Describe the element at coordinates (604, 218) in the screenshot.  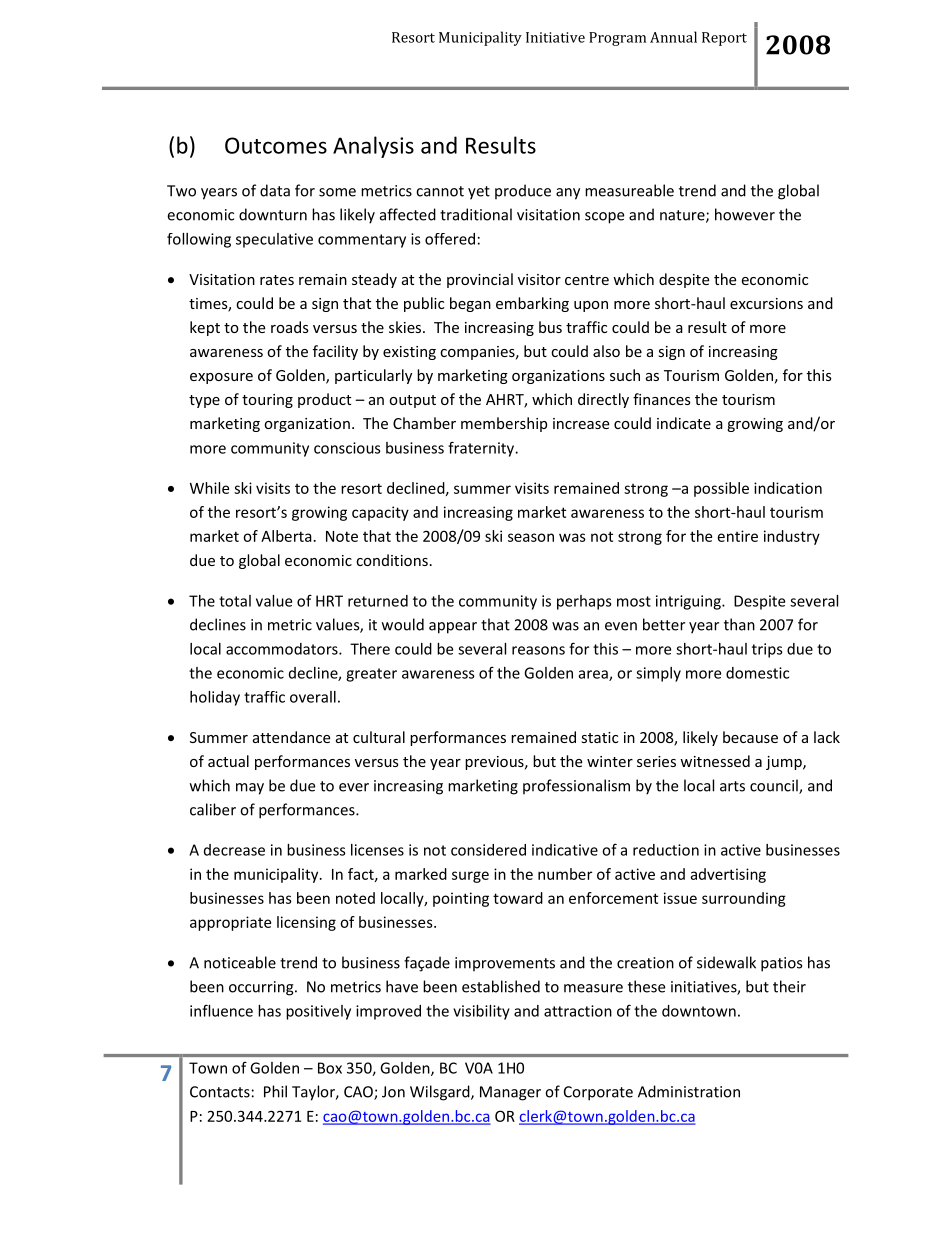
I see `scope` at that location.
